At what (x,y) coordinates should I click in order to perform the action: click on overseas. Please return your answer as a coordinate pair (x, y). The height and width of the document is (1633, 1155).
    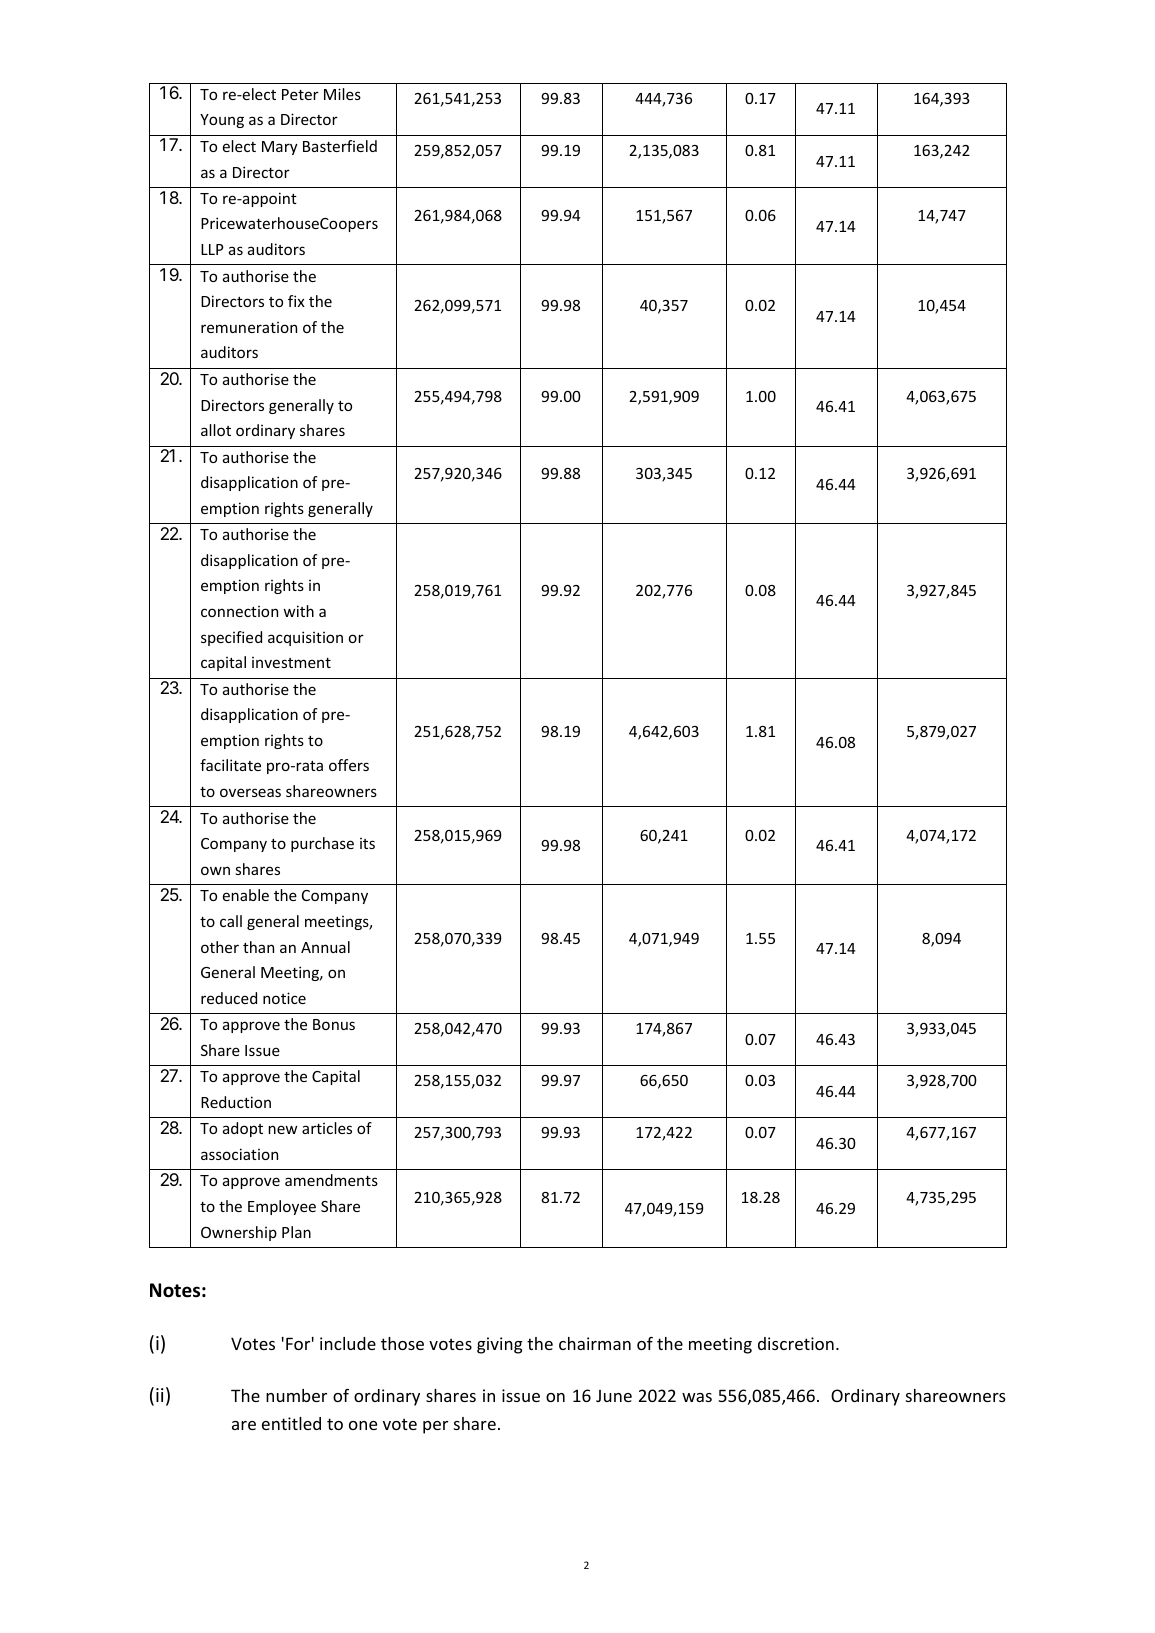
    Looking at the image, I should click on (250, 792).
